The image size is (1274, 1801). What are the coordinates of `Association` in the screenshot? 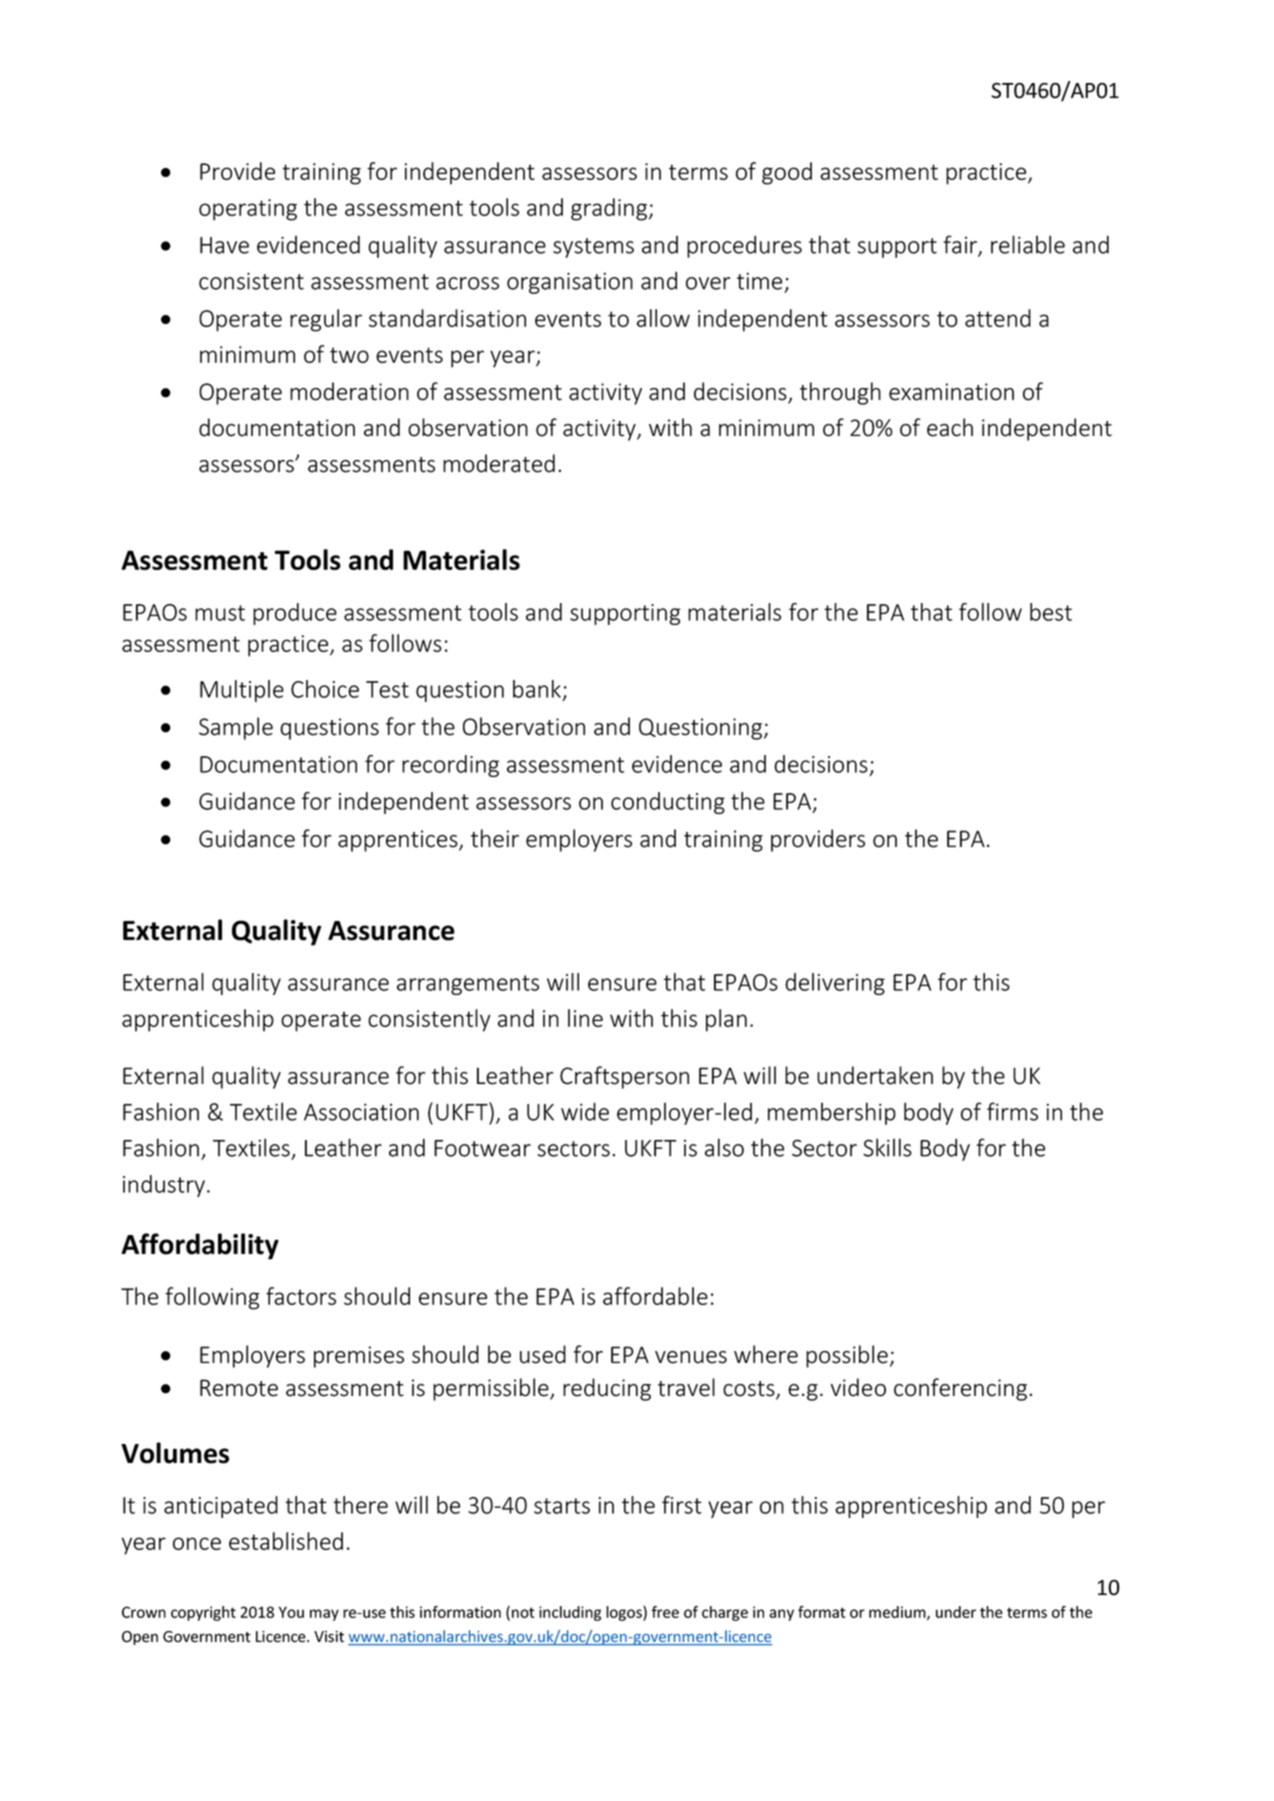 It's located at (361, 1112).
